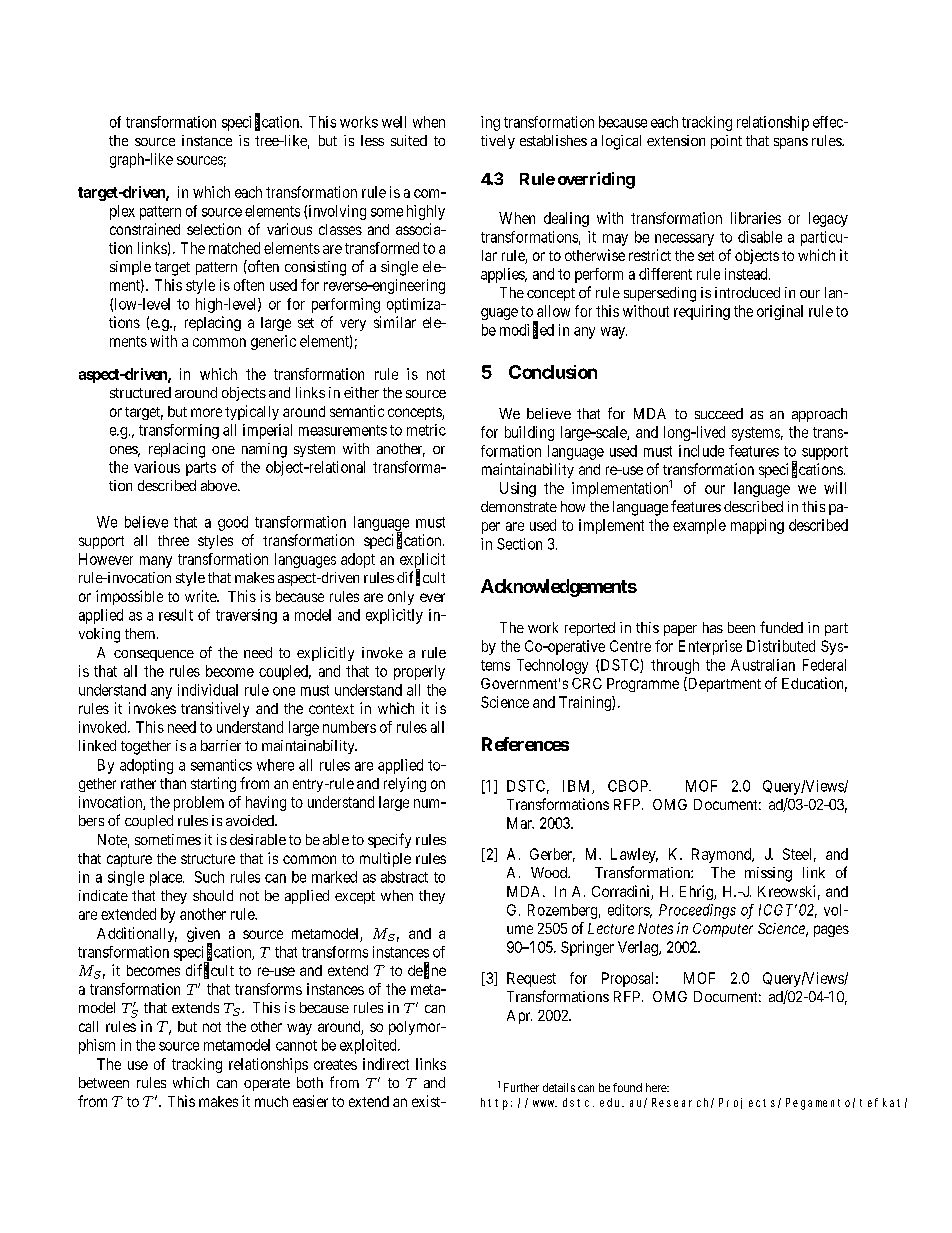 The image size is (952, 1233). What do you see at coordinates (145, 229) in the screenshot?
I see `constrained` at bounding box center [145, 229].
